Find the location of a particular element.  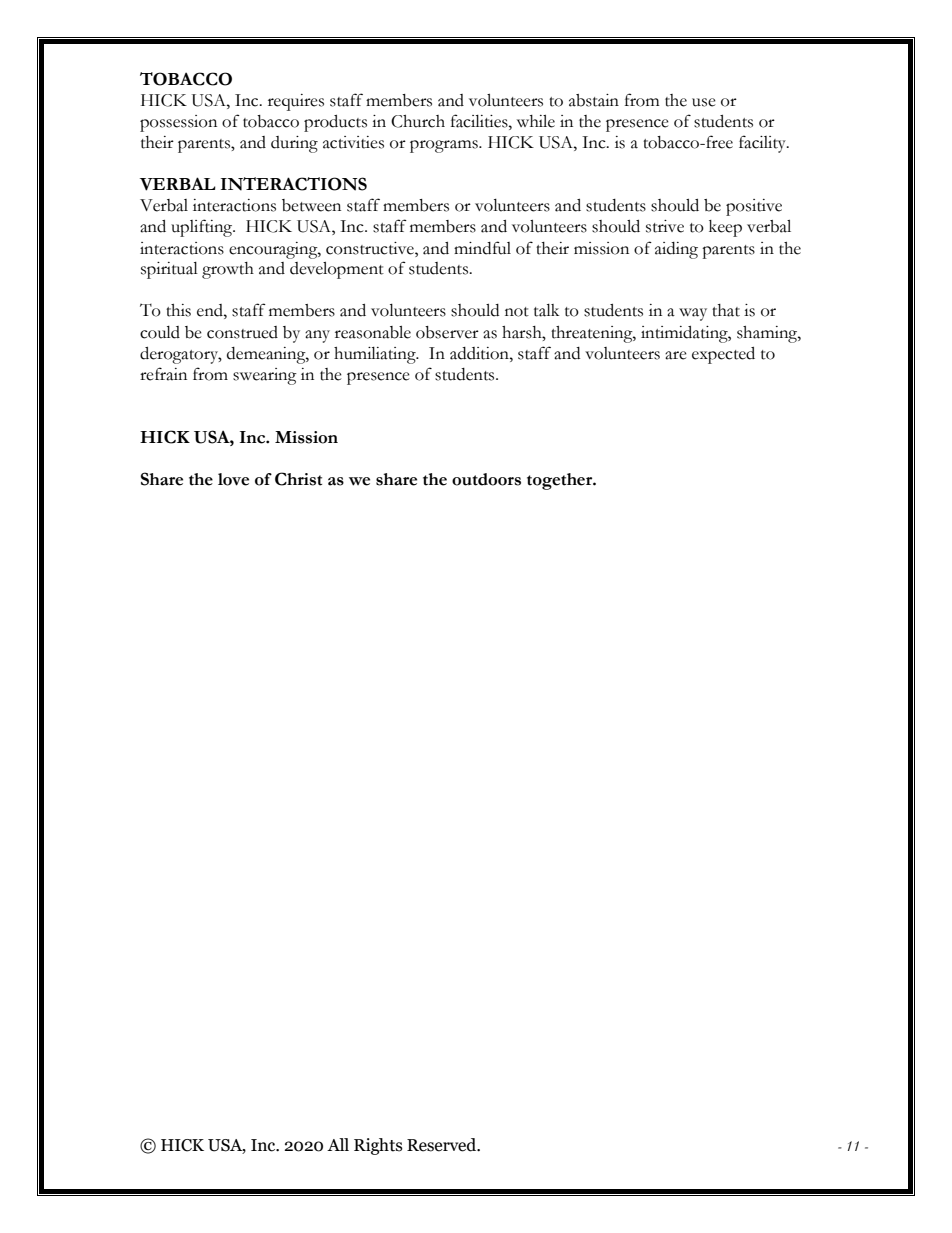

Christ is located at coordinates (298, 479).
